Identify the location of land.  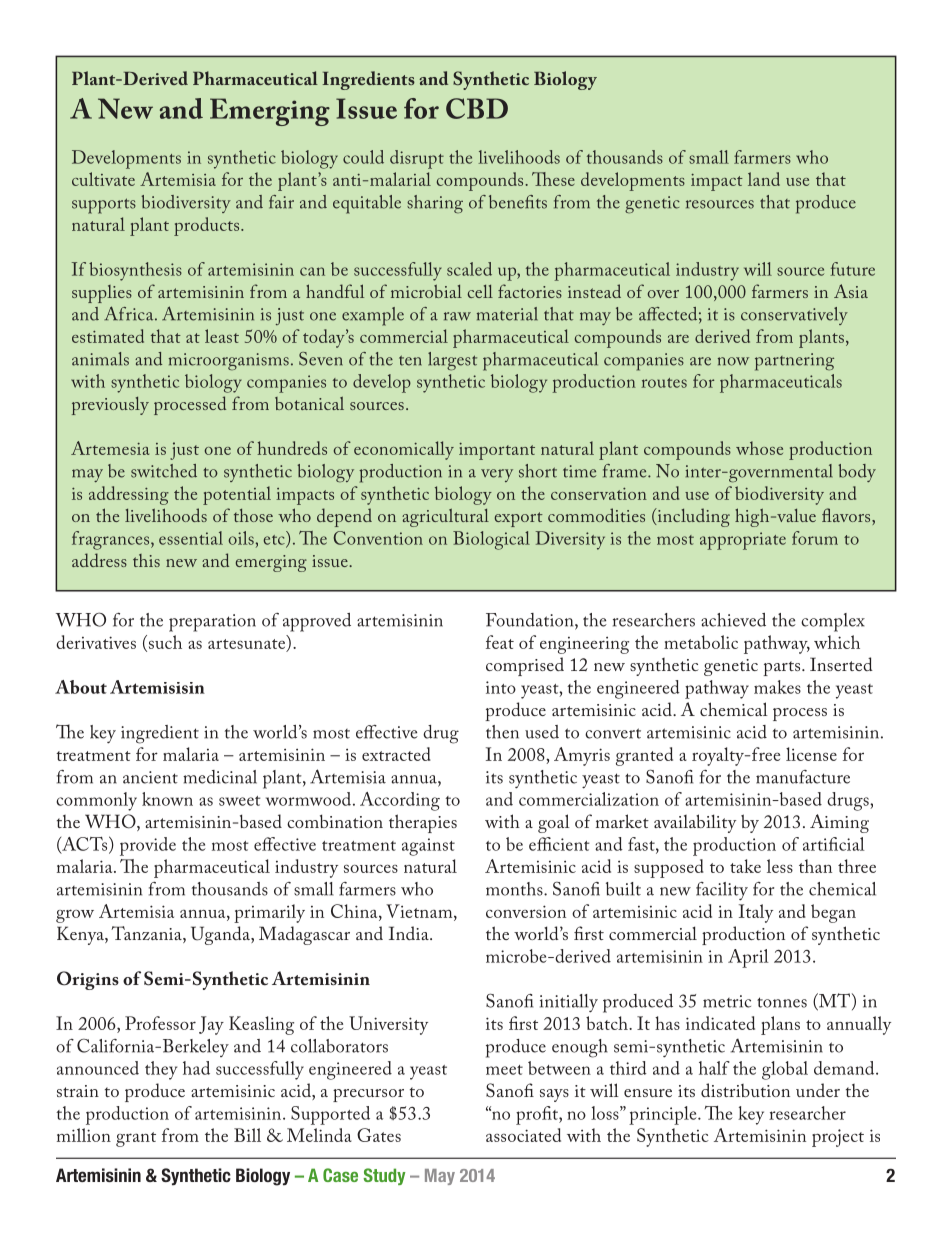
(764, 179).
